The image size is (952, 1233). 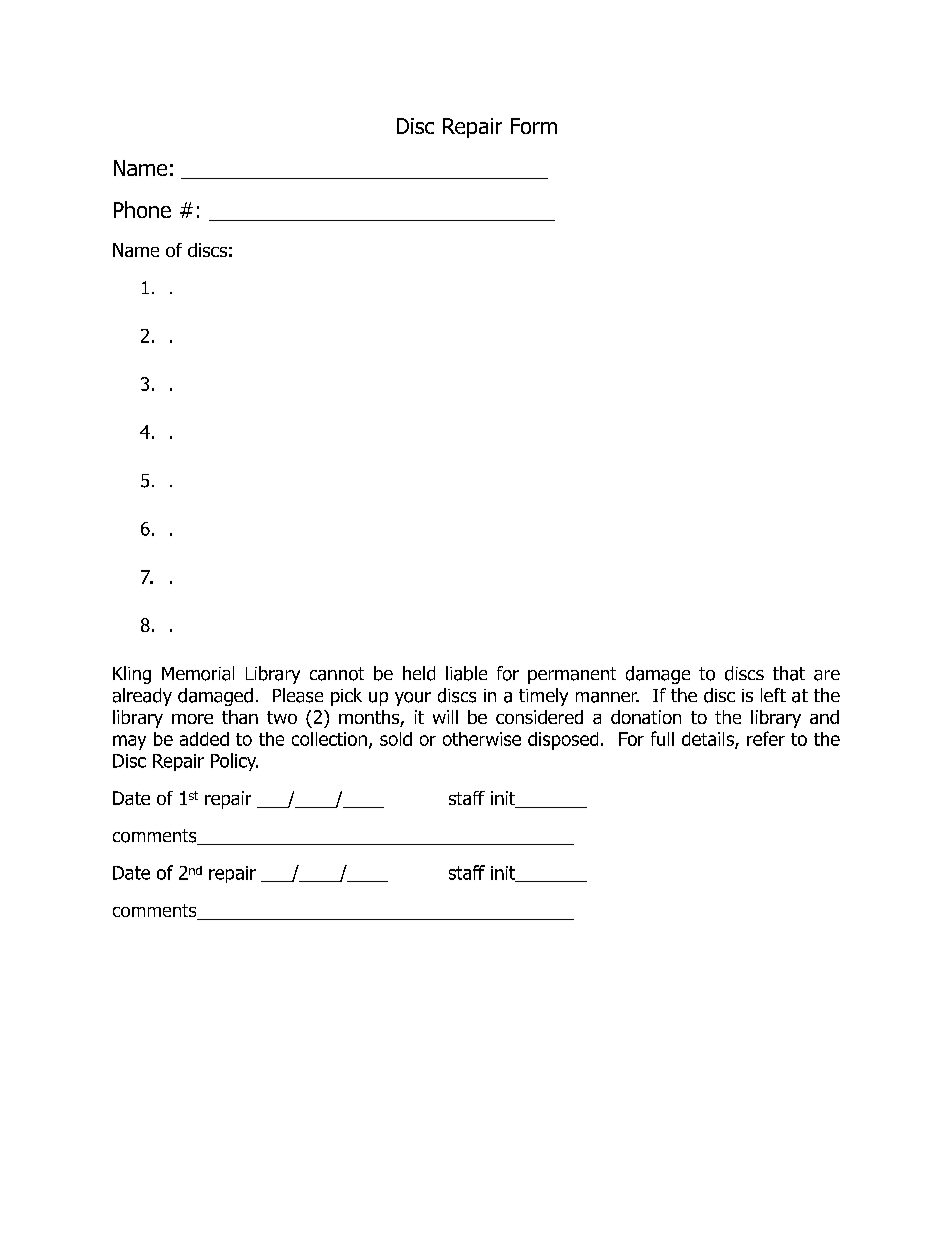 I want to click on otherwise, so click(x=482, y=739).
